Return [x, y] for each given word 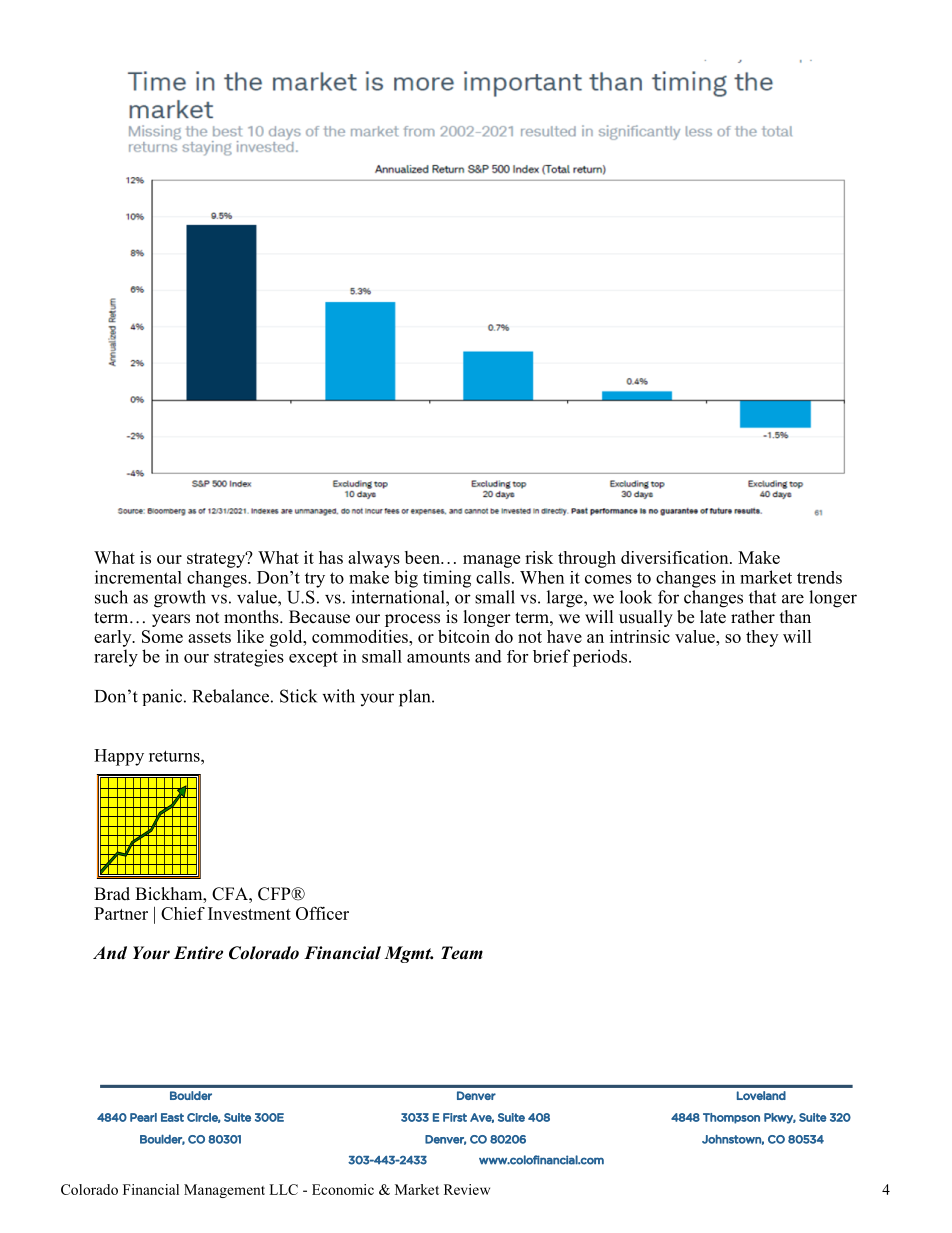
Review [467, 1189]
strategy [217, 559]
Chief [183, 913]
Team [462, 953]
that [762, 597]
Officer [322, 913]
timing [447, 579]
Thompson [731, 1118]
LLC [283, 1189]
